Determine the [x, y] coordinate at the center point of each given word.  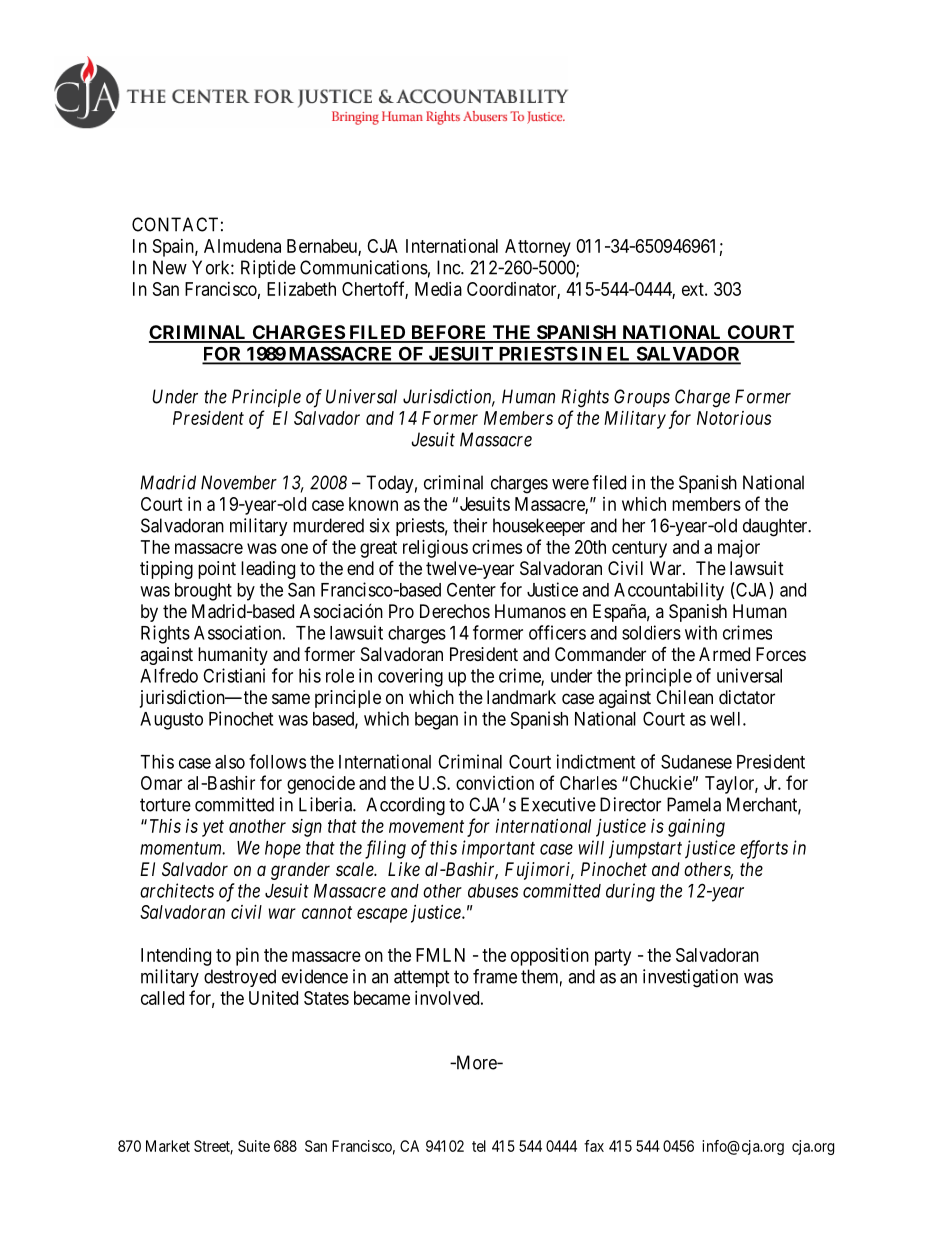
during [630, 892]
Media [438, 289]
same [291, 699]
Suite [254, 1146]
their [470, 525]
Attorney [538, 248]
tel [479, 1146]
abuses [493, 891]
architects [177, 890]
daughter [776, 527]
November [239, 482]
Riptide [268, 269]
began [436, 721]
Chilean [684, 697]
